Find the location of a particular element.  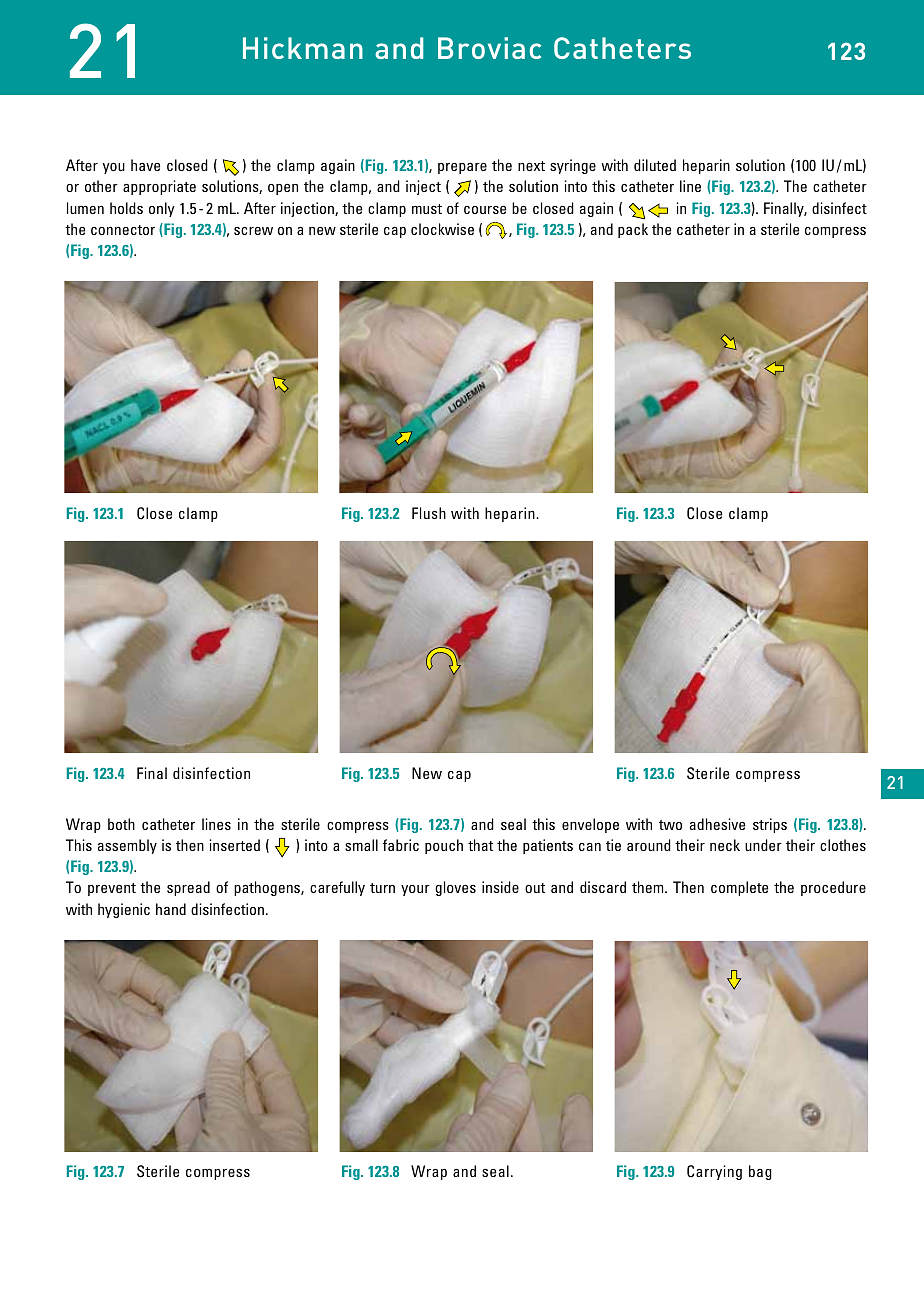

Flush is located at coordinates (429, 513).
